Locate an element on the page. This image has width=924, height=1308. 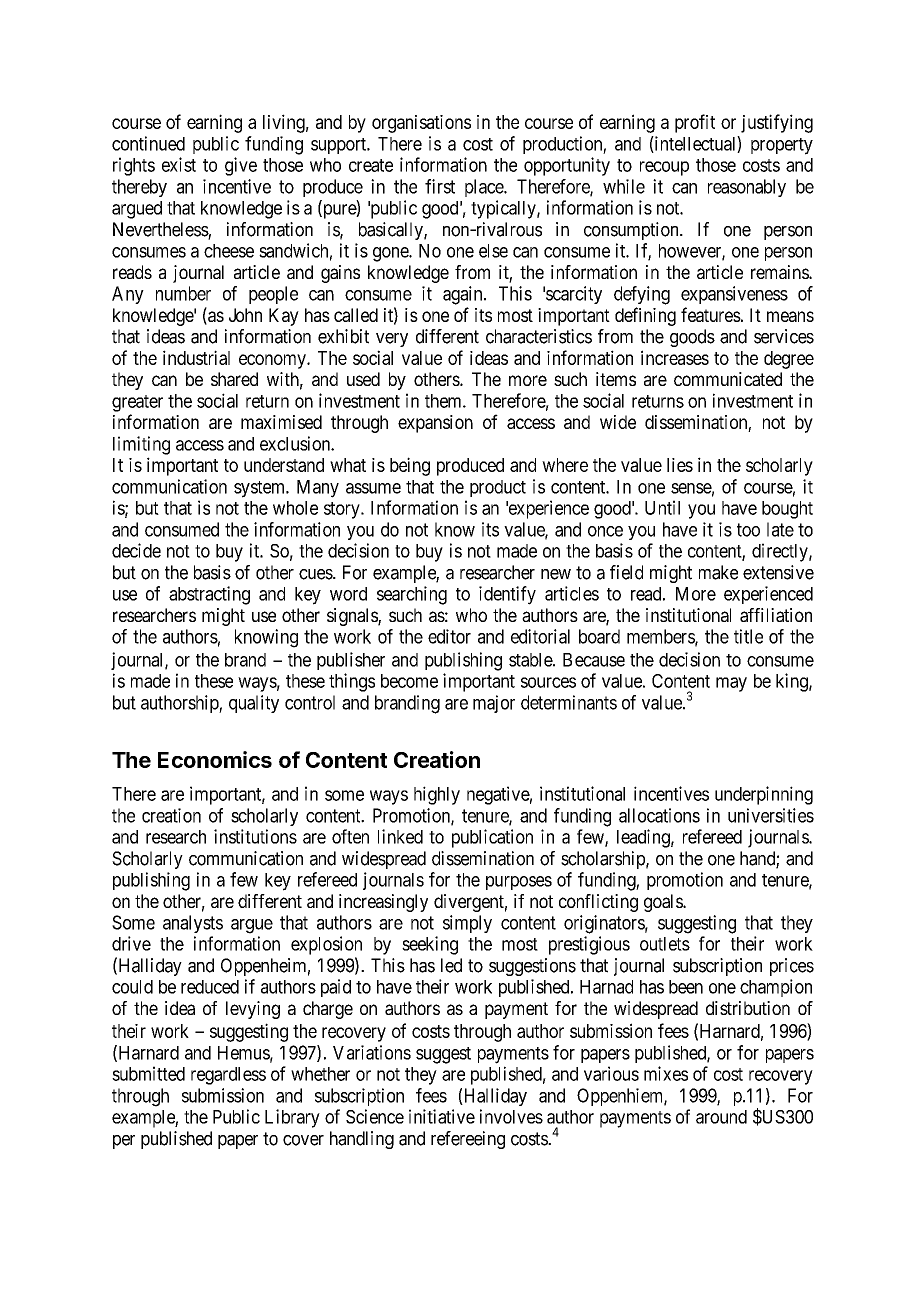
initiative is located at coordinates (442, 1116).
